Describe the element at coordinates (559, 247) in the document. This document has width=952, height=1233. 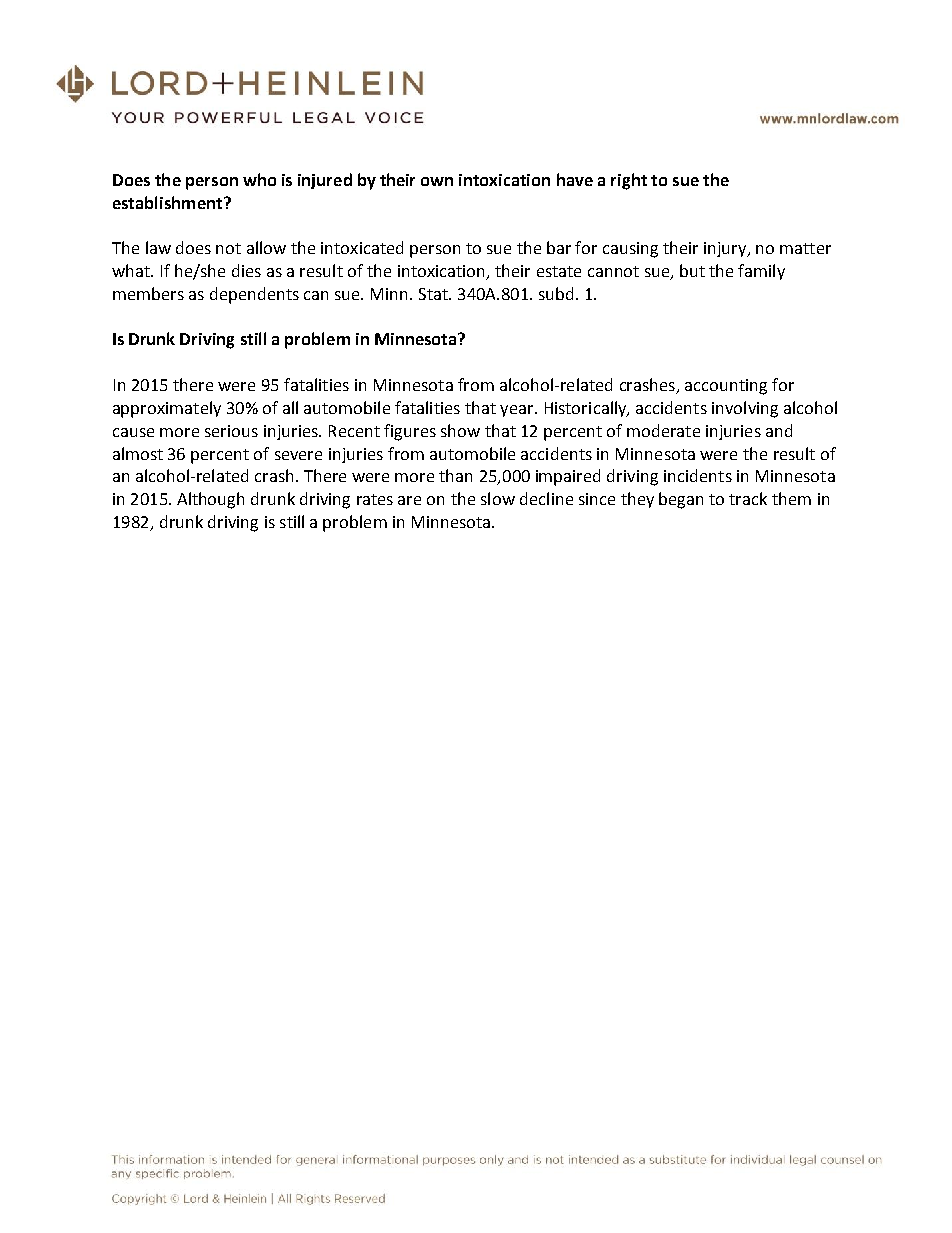
I see `bar` at that location.
